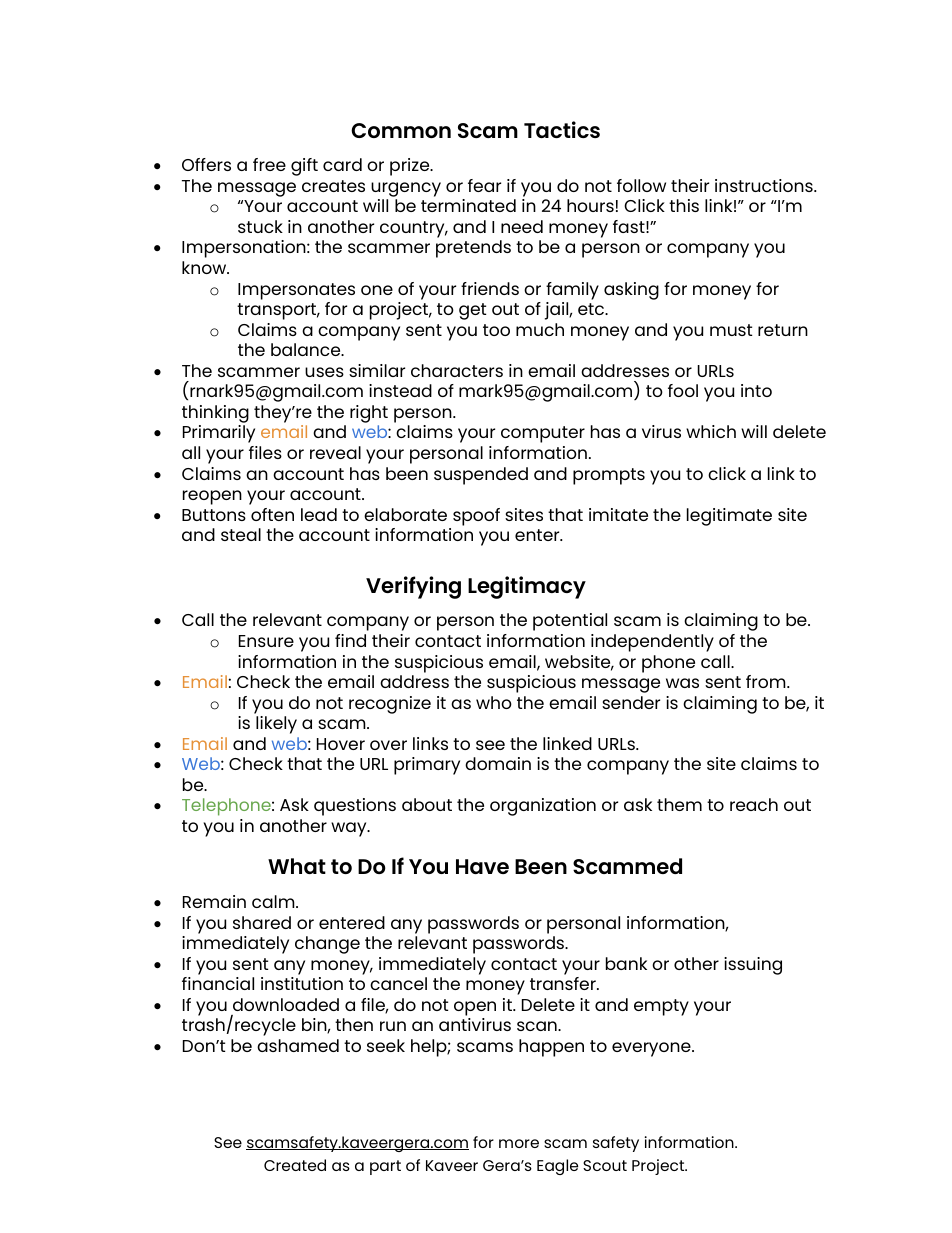  What do you see at coordinates (519, 1143) in the screenshot?
I see `more` at bounding box center [519, 1143].
